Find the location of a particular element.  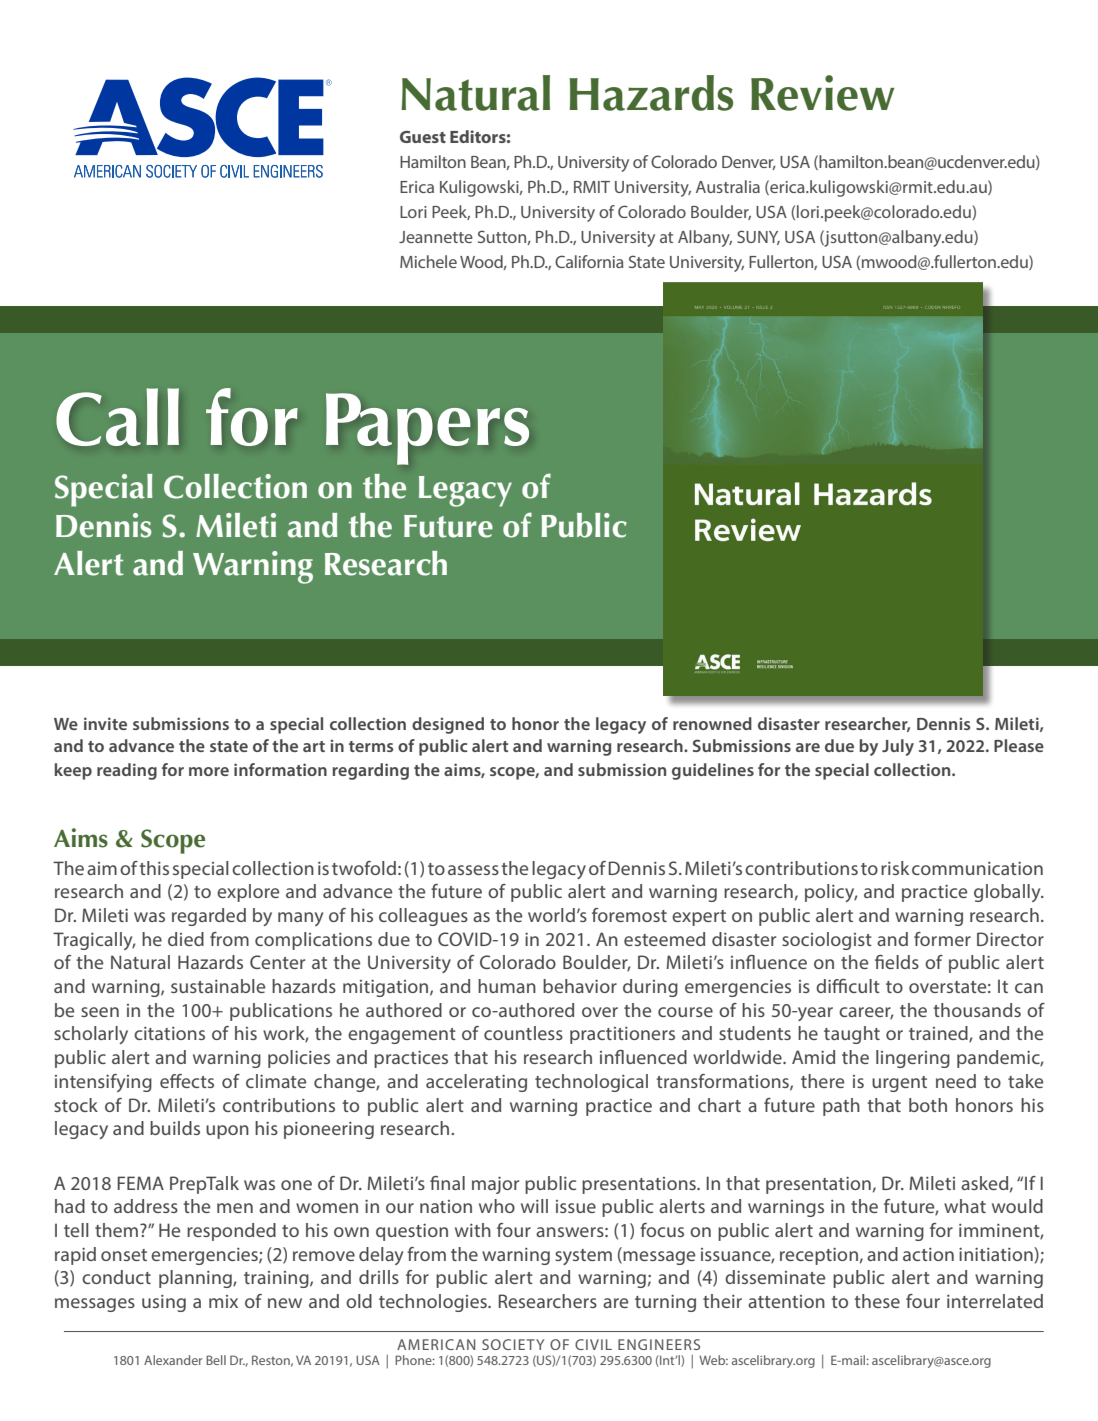

Jeannette is located at coordinates (436, 237).
